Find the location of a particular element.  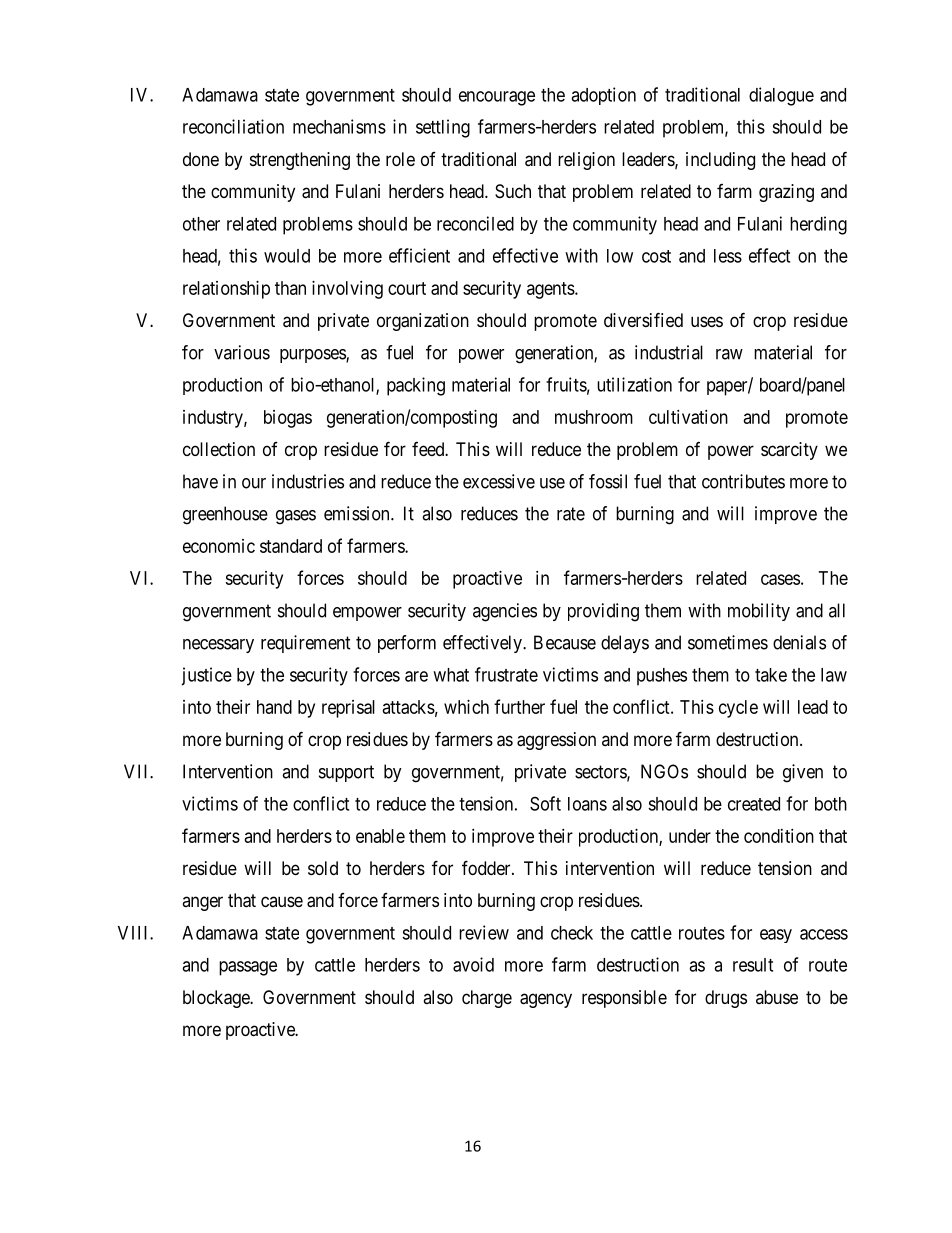

given is located at coordinates (803, 773).
